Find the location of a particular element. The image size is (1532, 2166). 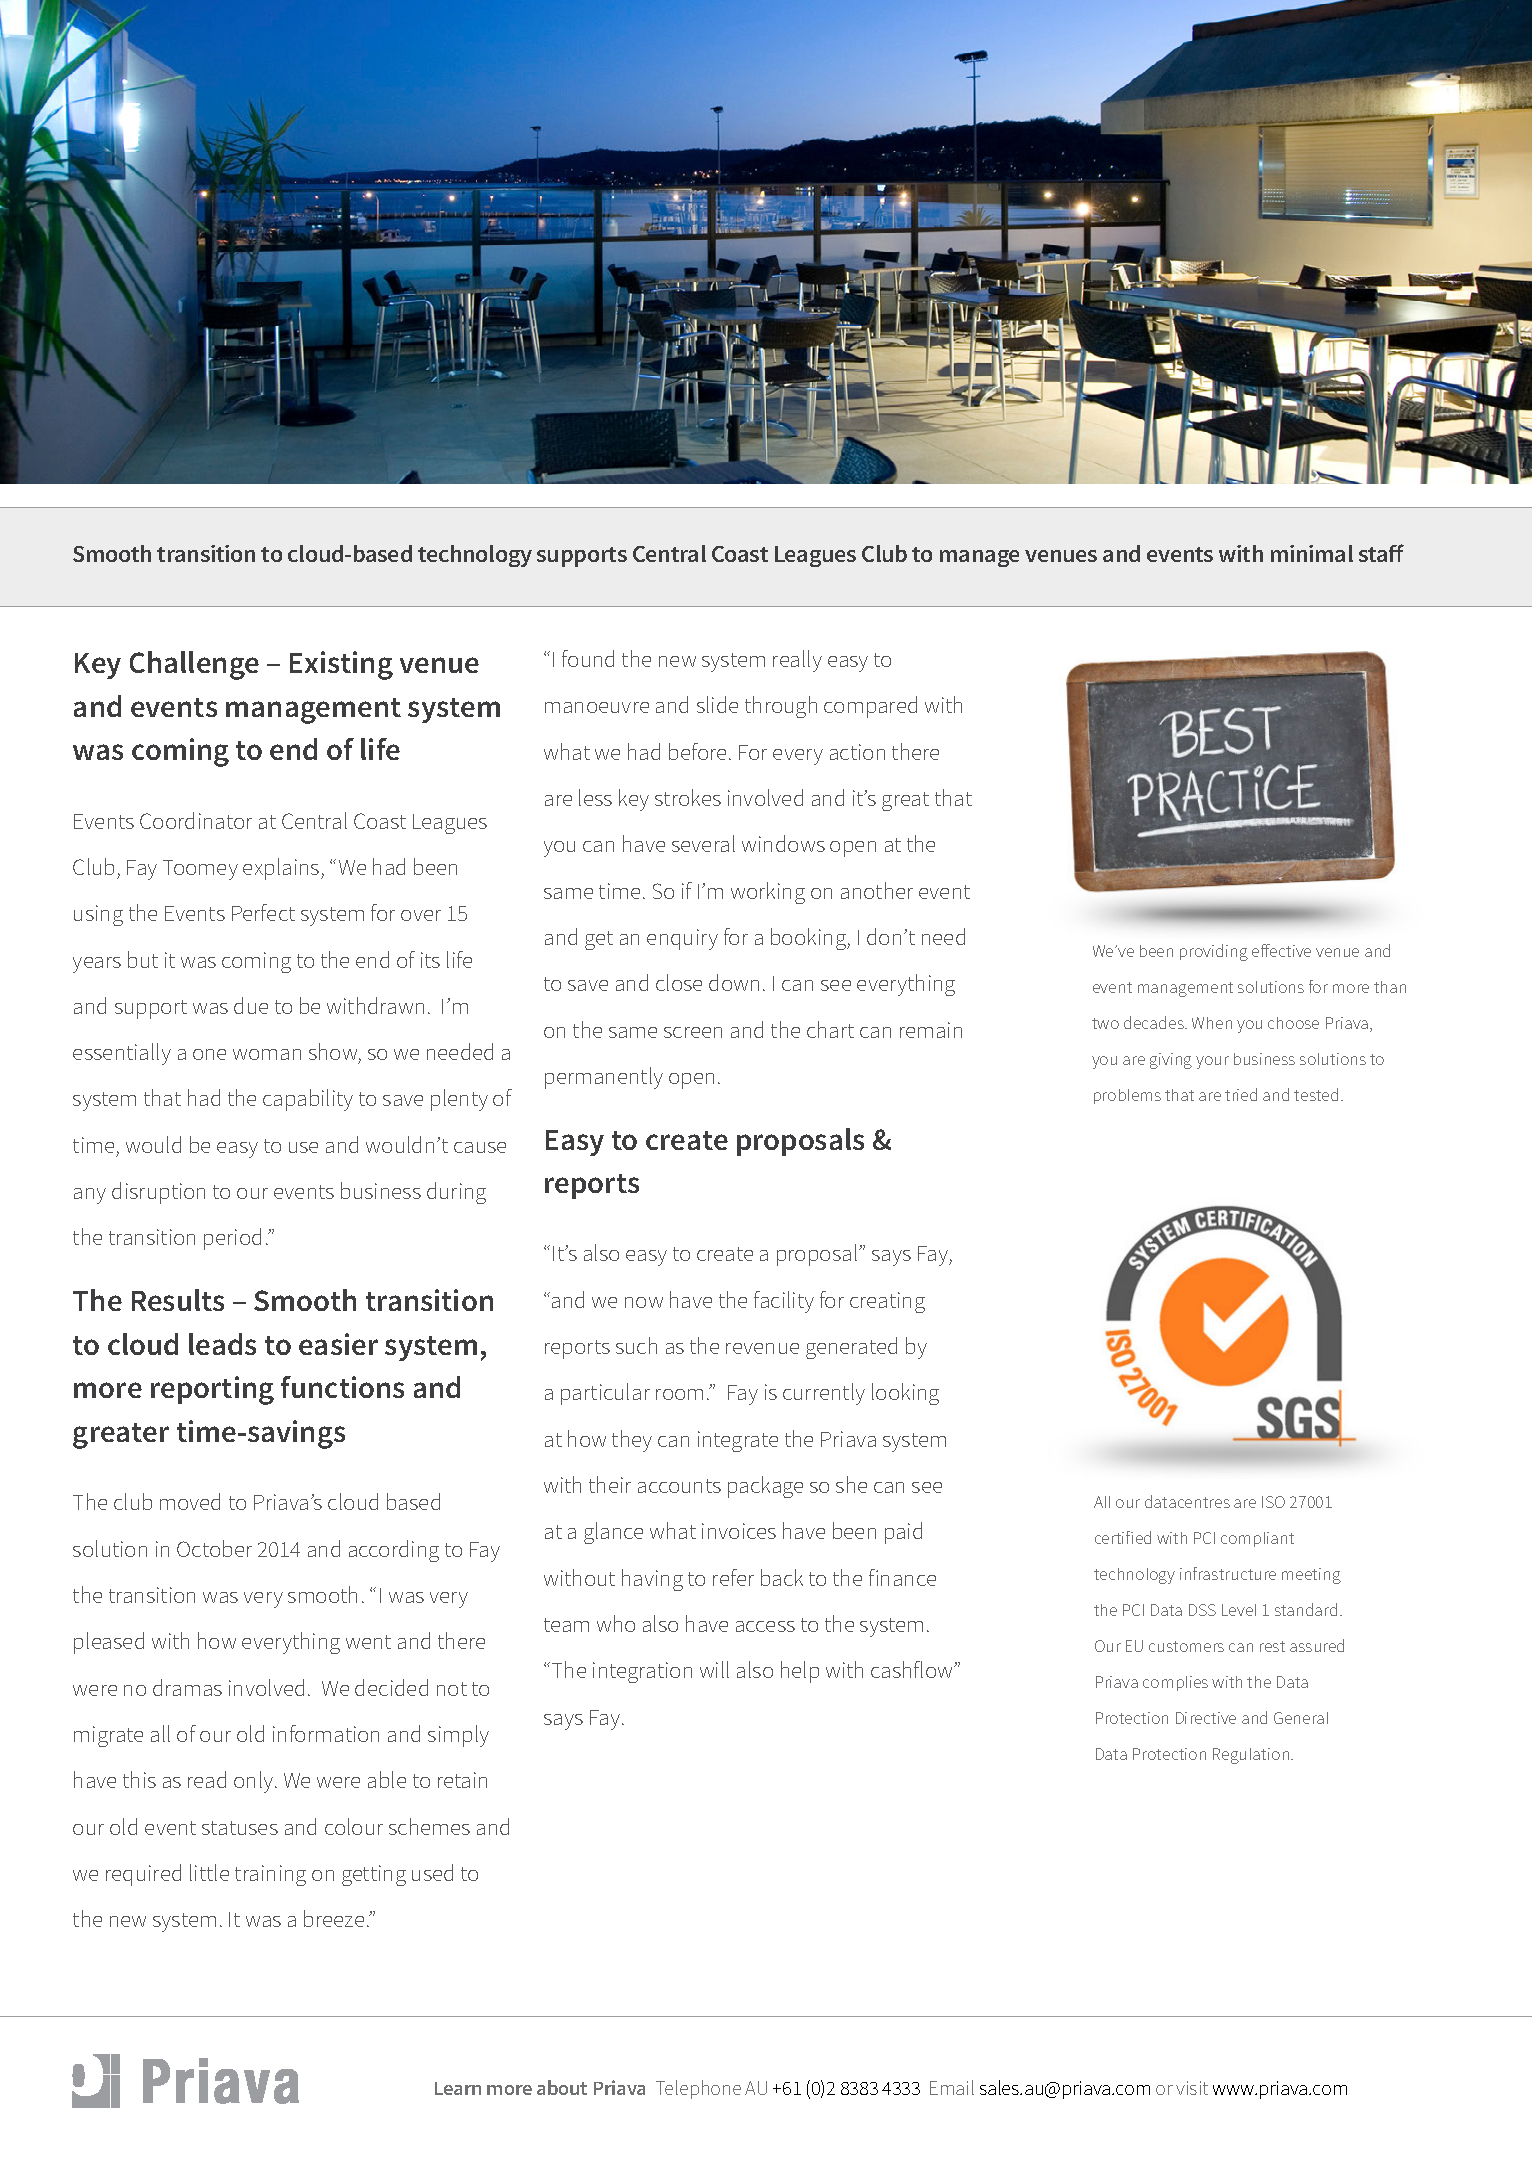

infrastructure is located at coordinates (1228, 1573).
